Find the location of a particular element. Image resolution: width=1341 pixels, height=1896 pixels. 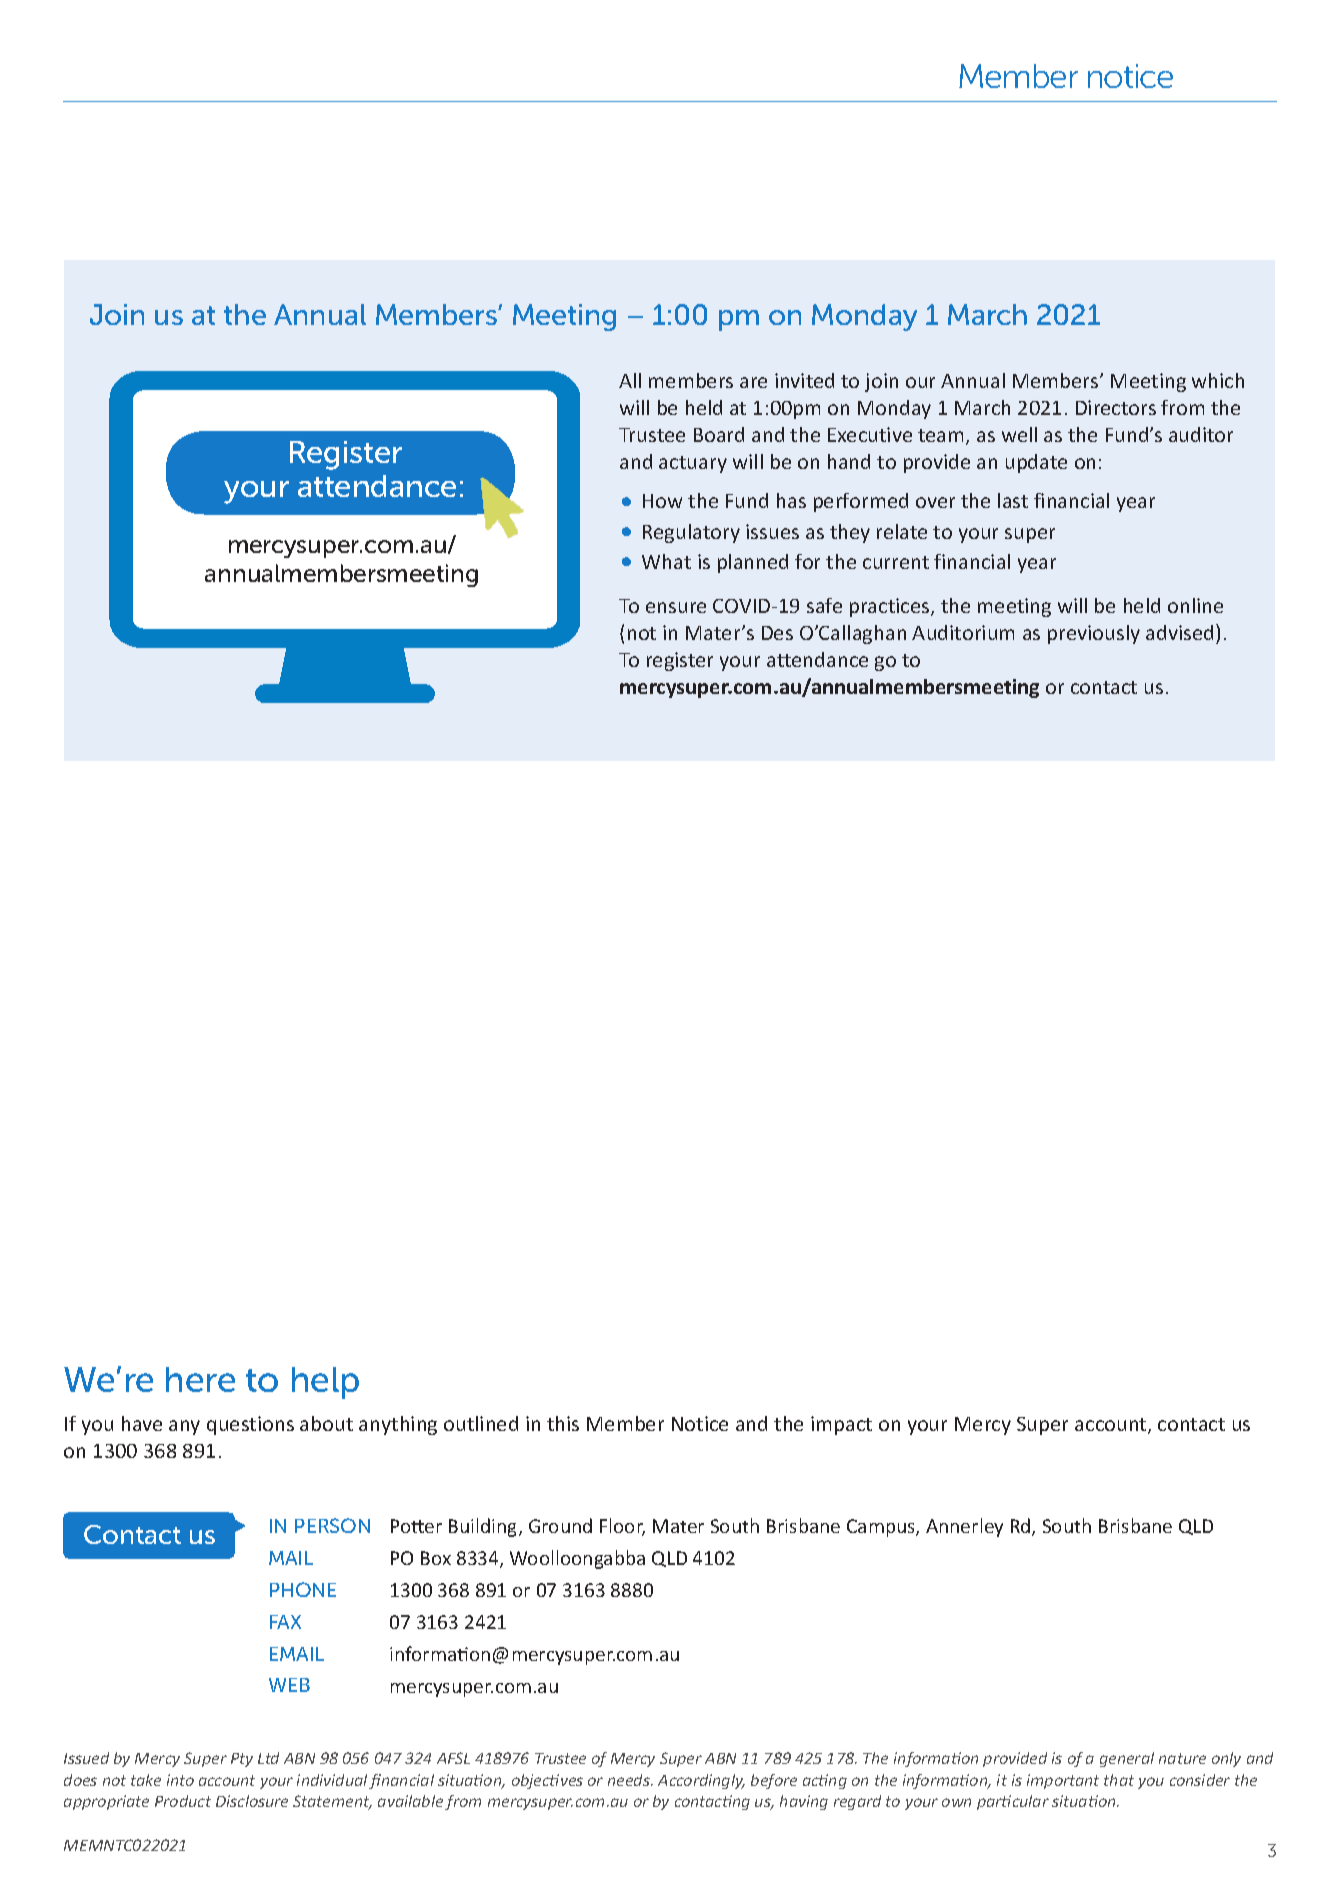

Directors is located at coordinates (1116, 407).
